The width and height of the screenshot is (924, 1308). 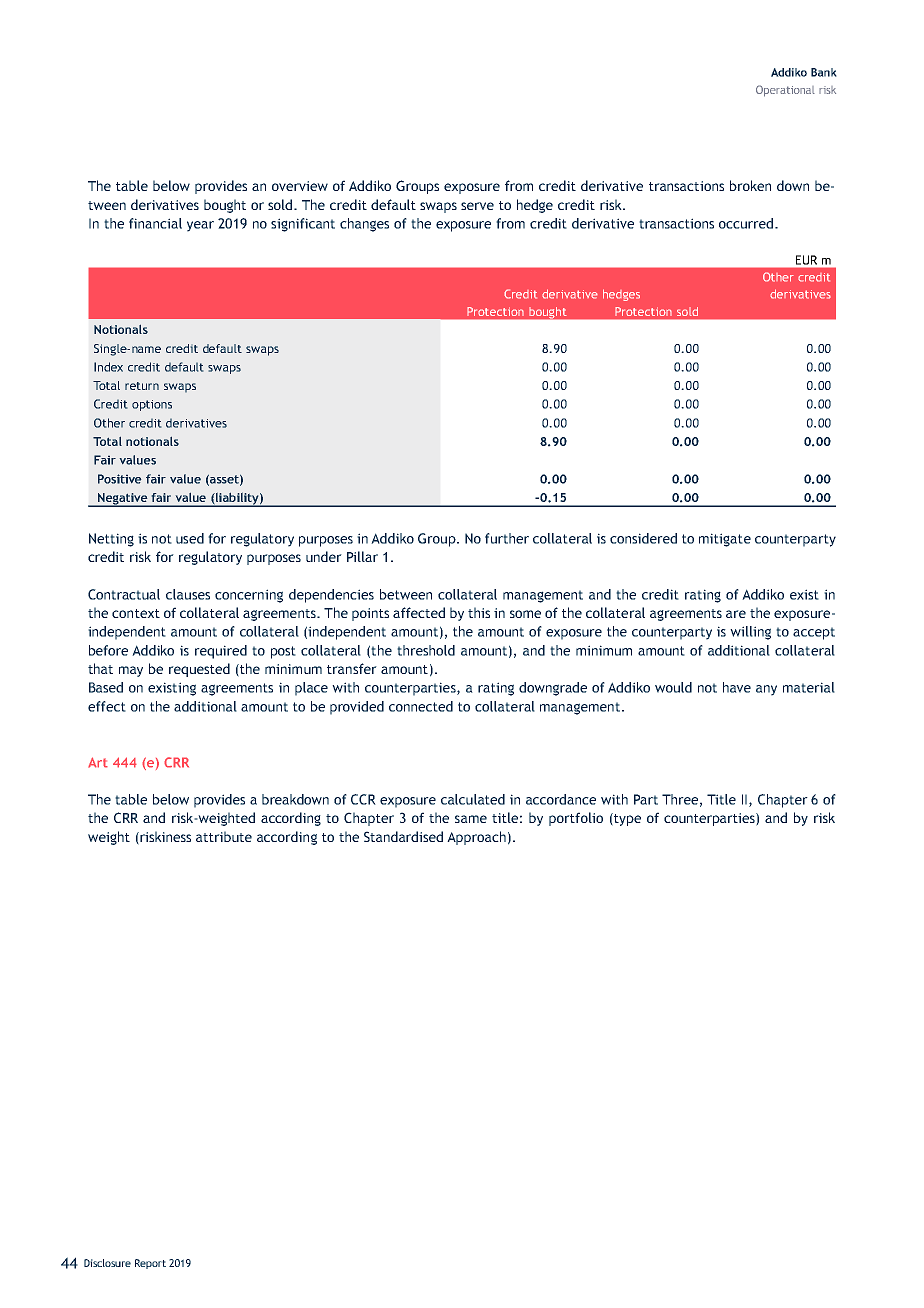 I want to click on portfolio, so click(x=576, y=819).
